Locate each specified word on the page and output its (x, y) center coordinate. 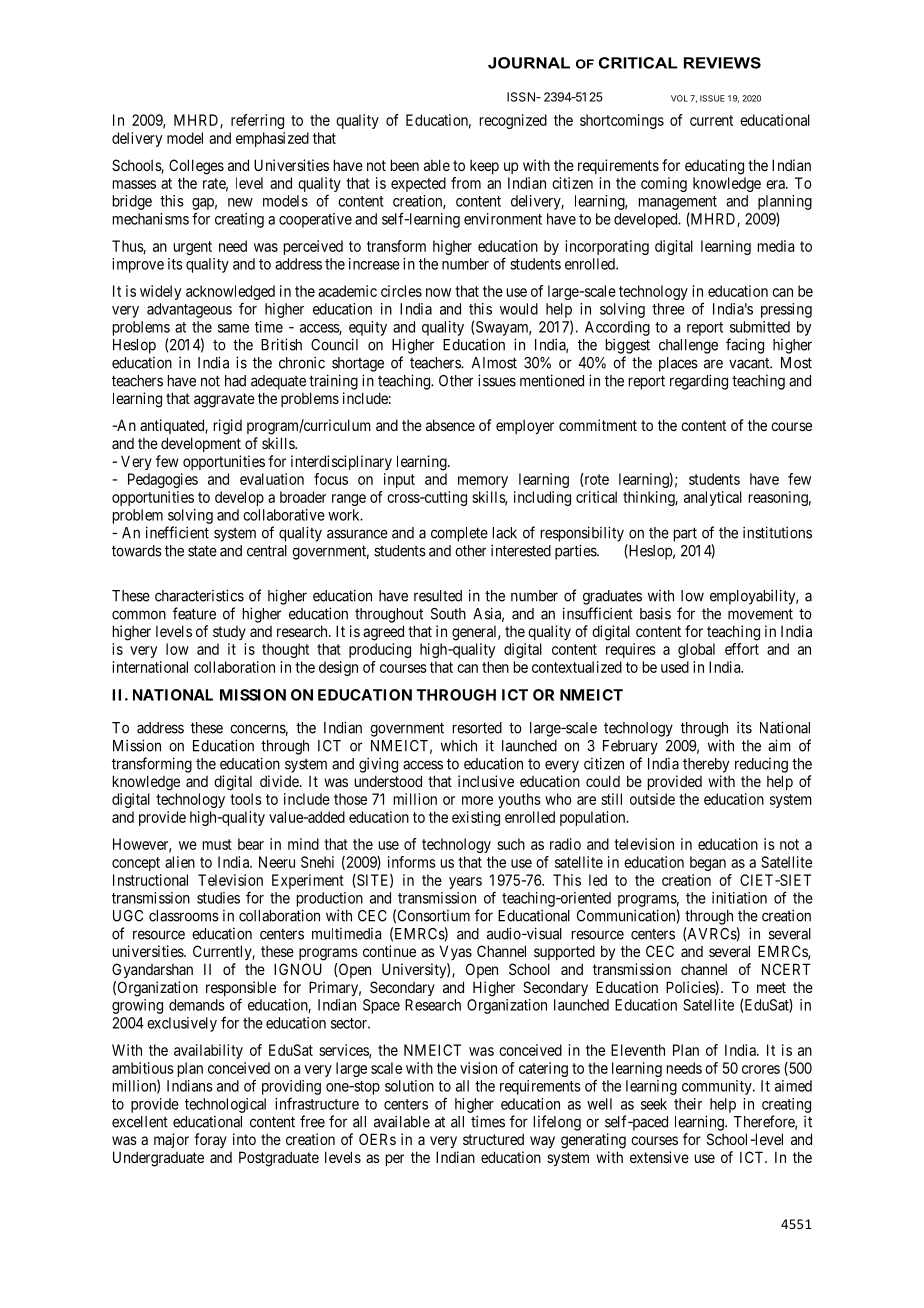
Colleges (196, 167)
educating (714, 167)
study (229, 633)
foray (210, 1140)
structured (493, 1139)
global (696, 650)
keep (484, 167)
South (448, 614)
